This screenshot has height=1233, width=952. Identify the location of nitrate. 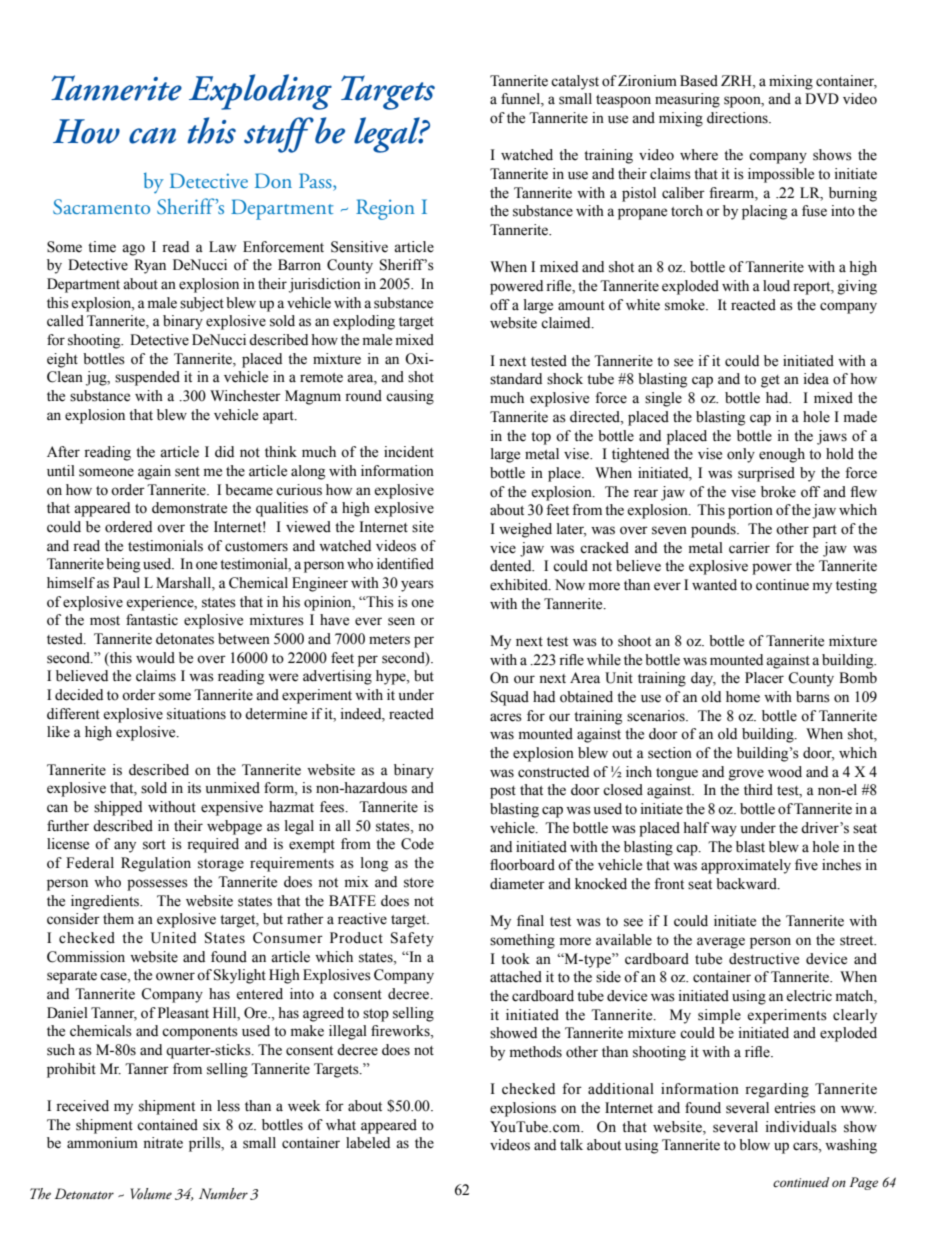
(163, 1143).
